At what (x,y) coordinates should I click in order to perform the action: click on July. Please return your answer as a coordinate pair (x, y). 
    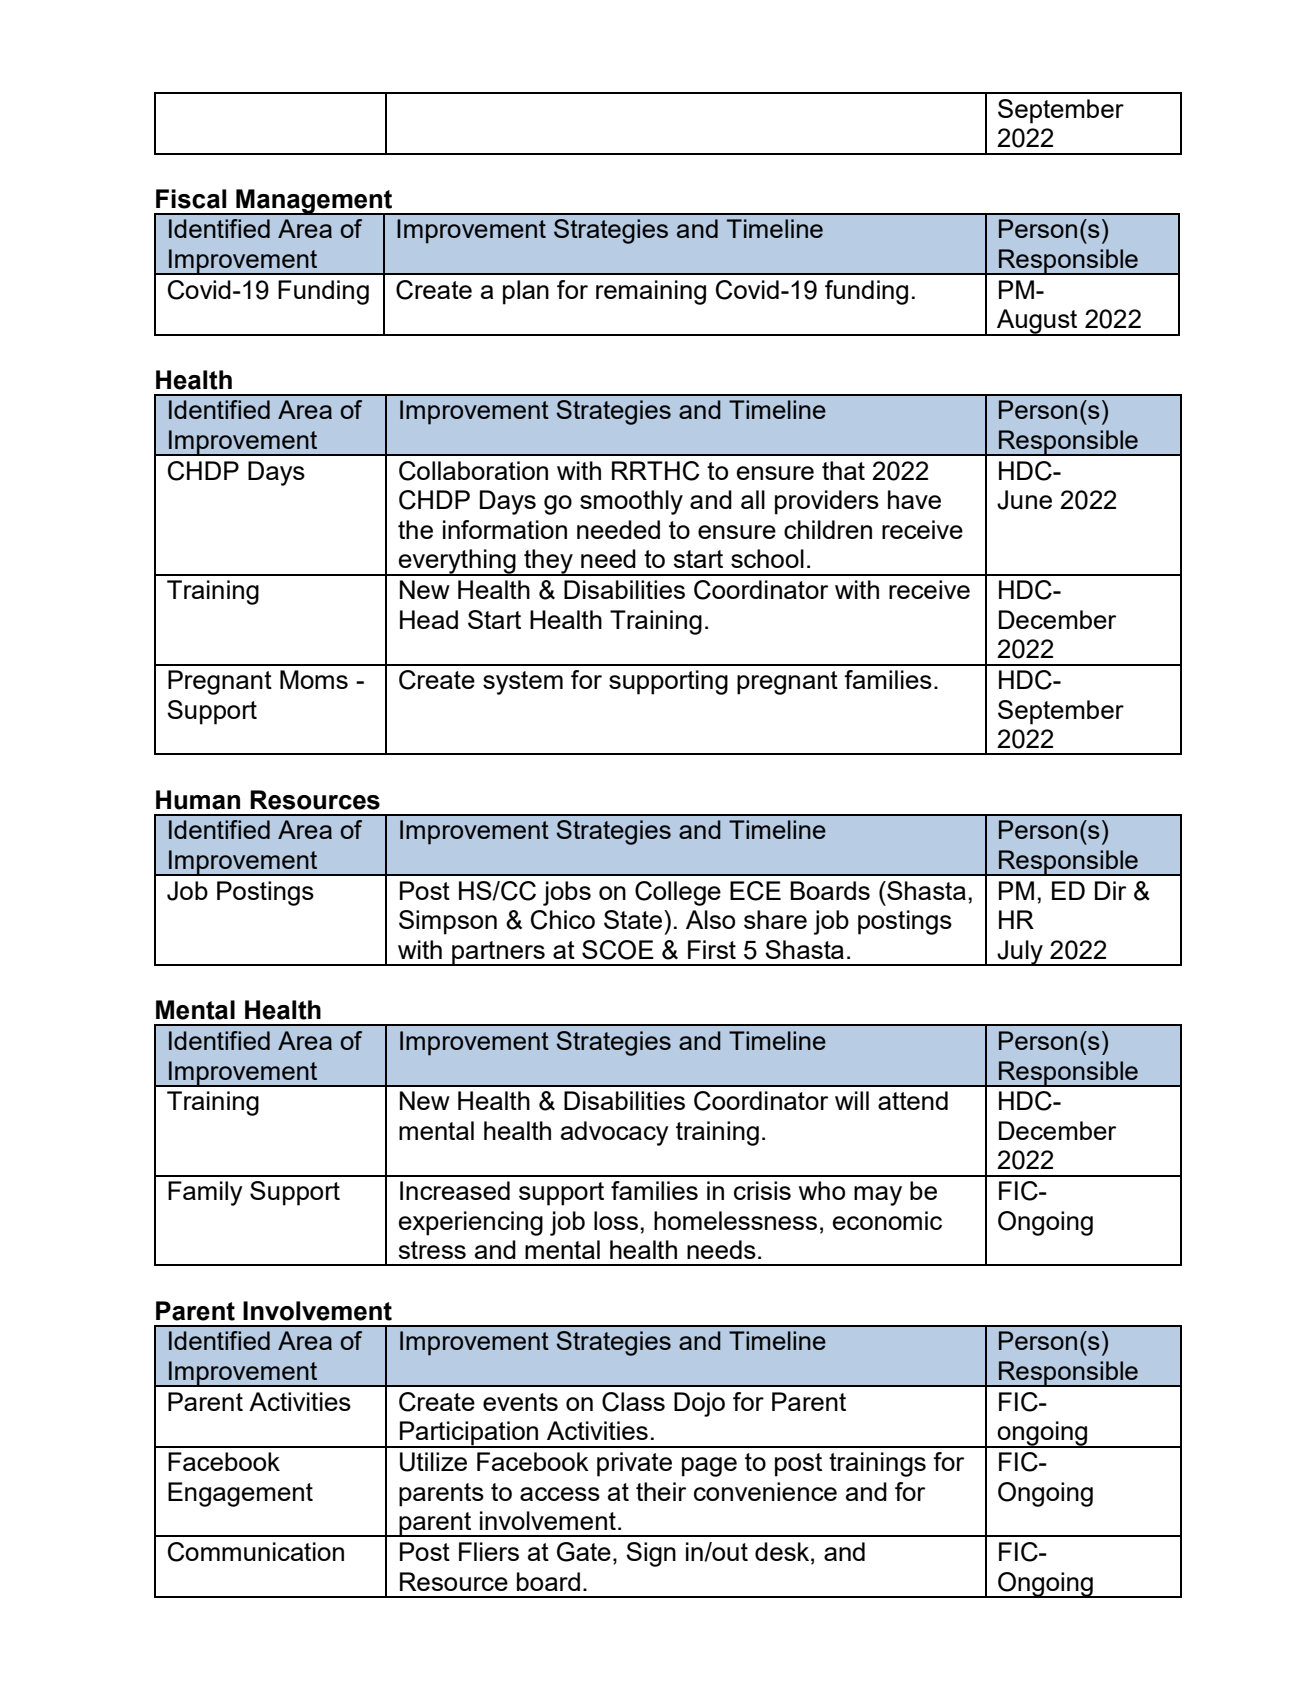
    Looking at the image, I should click on (1020, 953).
